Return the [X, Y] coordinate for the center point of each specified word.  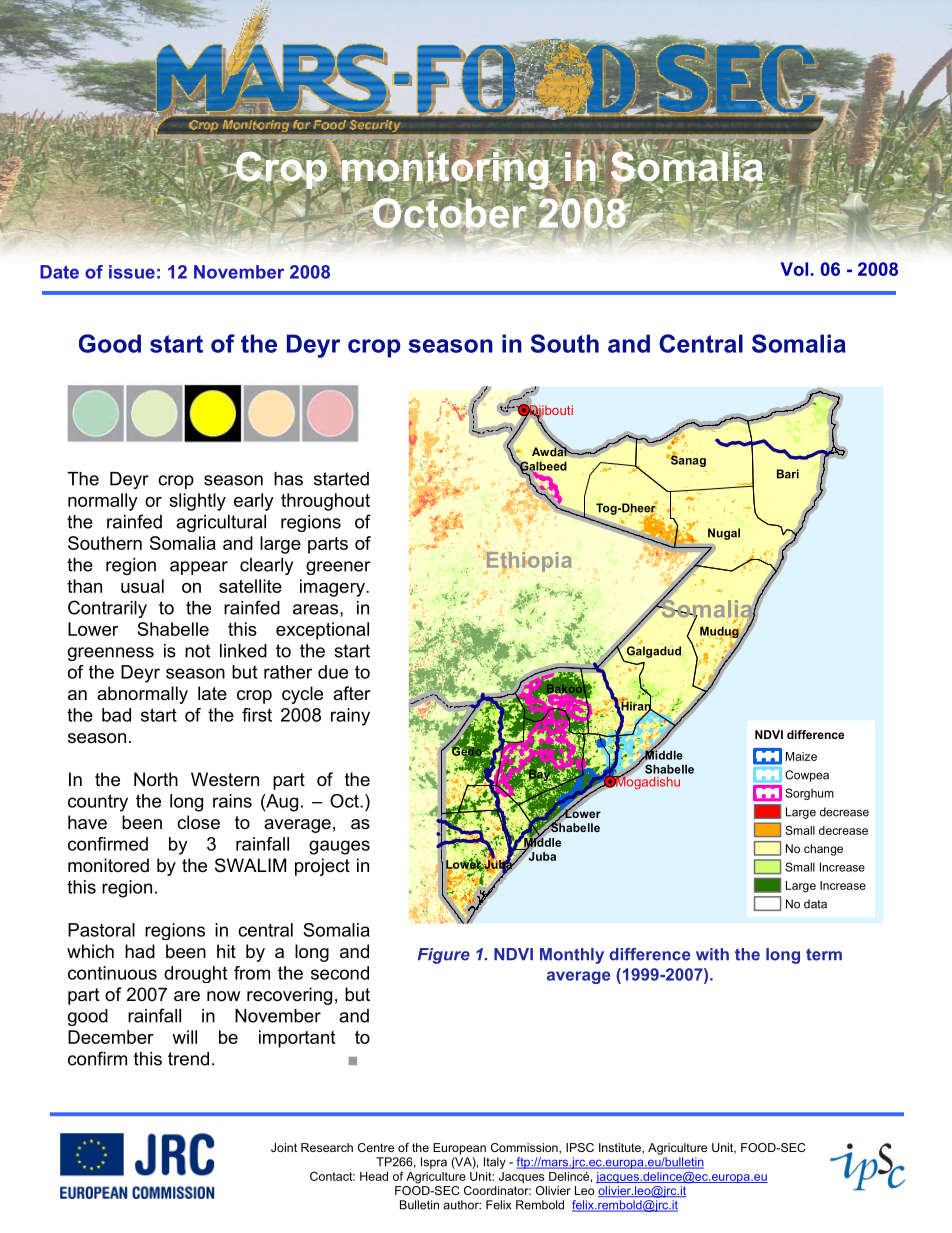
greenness [111, 654]
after [352, 693]
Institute [621, 1148]
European [459, 1149]
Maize [801, 756]
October [448, 213]
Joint [284, 1147]
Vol [794, 269]
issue [132, 272]
